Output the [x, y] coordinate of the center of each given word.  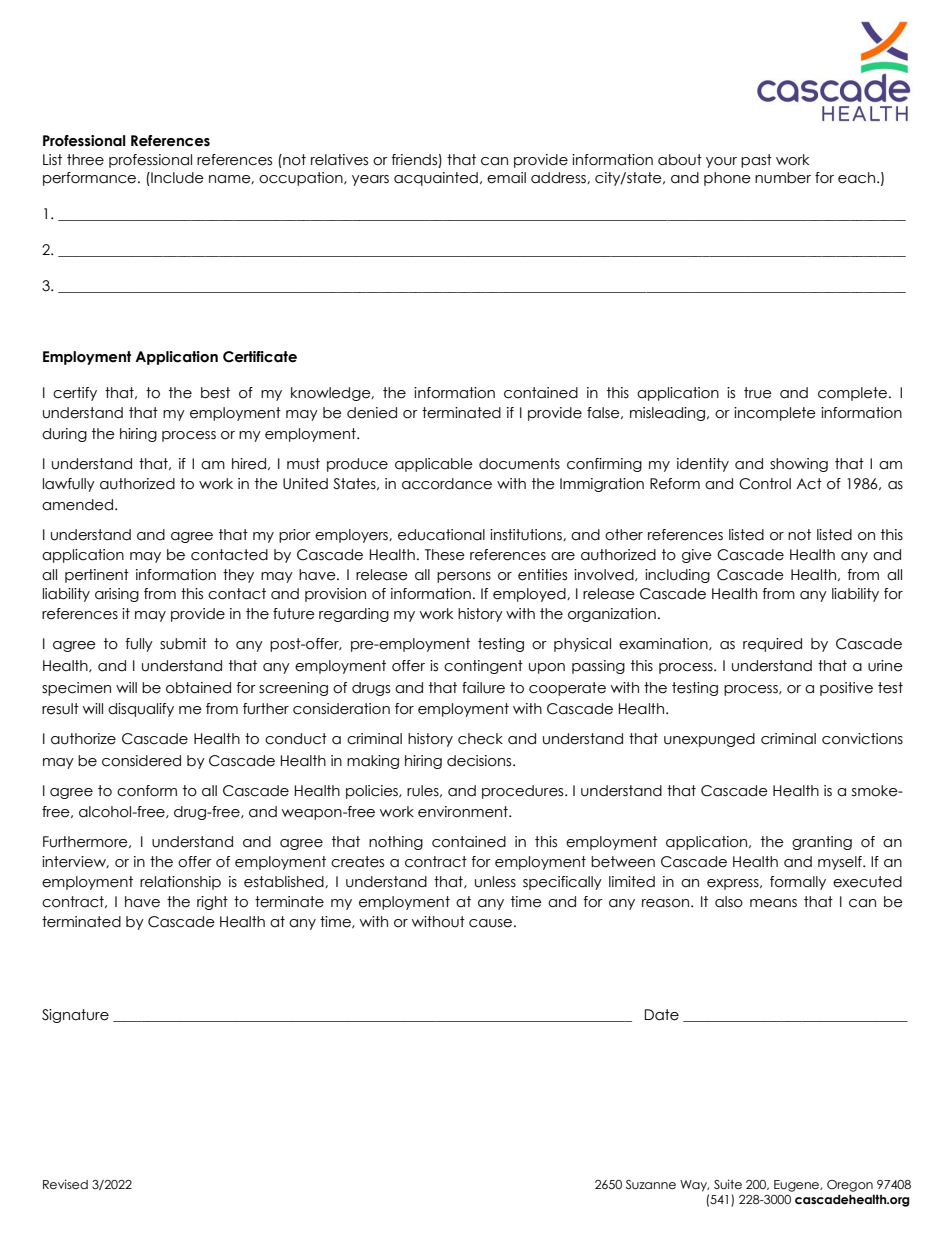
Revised [65, 1184]
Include [176, 178]
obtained [198, 688]
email [506, 178]
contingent [483, 667]
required [772, 645]
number [783, 178]
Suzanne [651, 1185]
